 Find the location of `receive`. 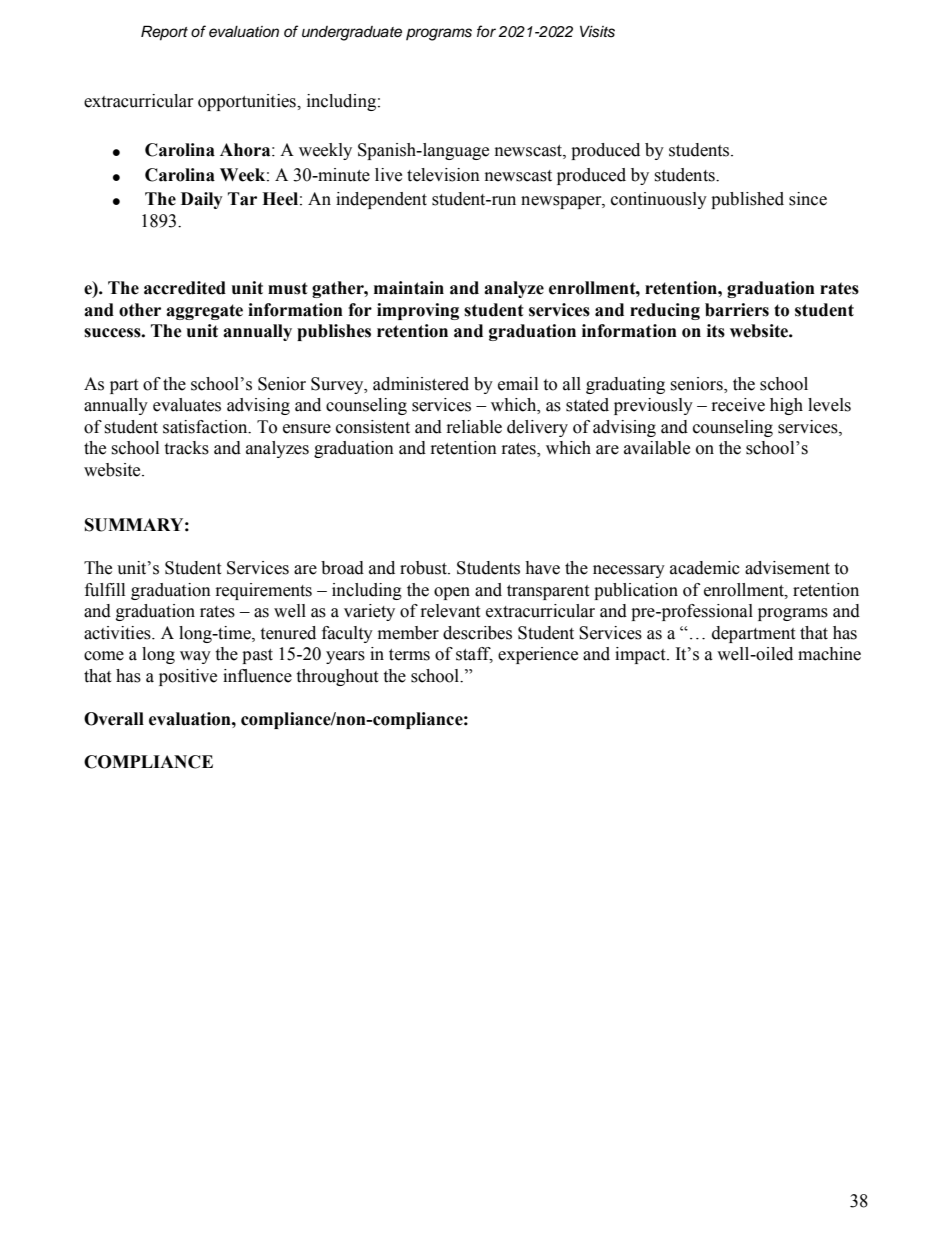

receive is located at coordinates (738, 405).
